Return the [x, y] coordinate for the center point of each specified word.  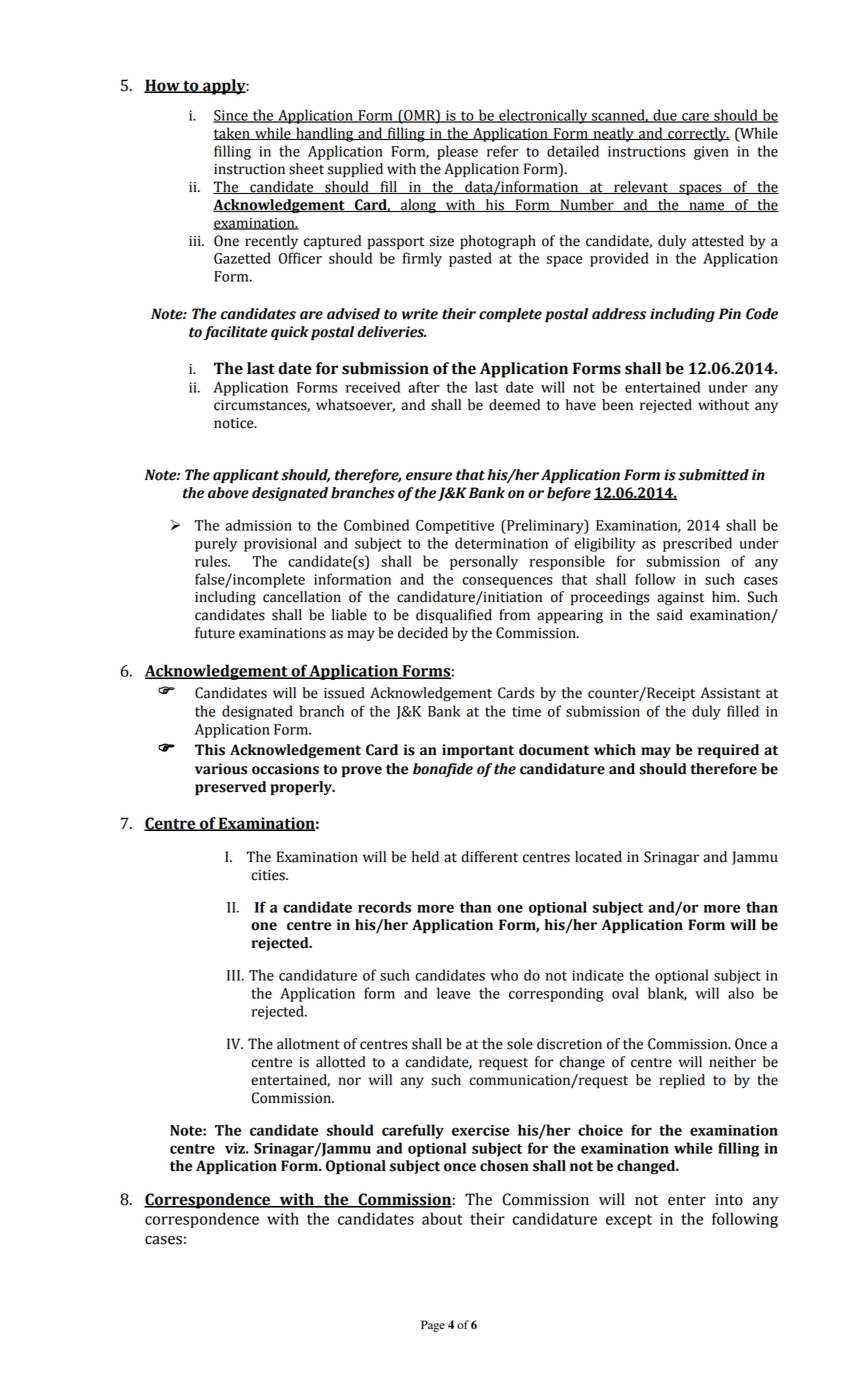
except [629, 1221]
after [423, 387]
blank [667, 994]
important [478, 751]
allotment [308, 1044]
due [665, 116]
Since [231, 116]
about [442, 1218]
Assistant [730, 693]
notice [235, 423]
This [210, 750]
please [457, 152]
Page [433, 1326]
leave [453, 993]
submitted [713, 475]
